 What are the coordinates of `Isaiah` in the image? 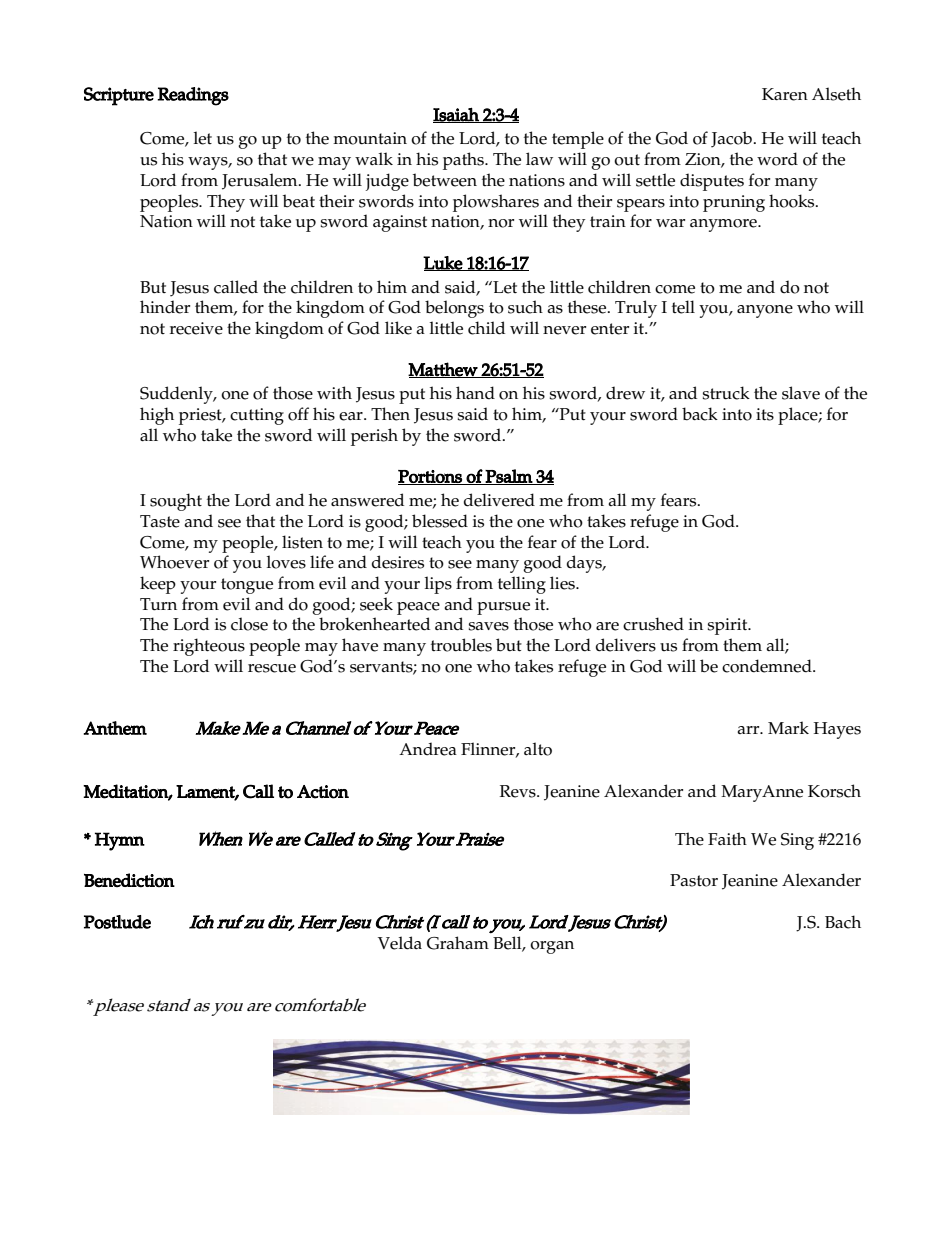 It's located at (457, 115).
